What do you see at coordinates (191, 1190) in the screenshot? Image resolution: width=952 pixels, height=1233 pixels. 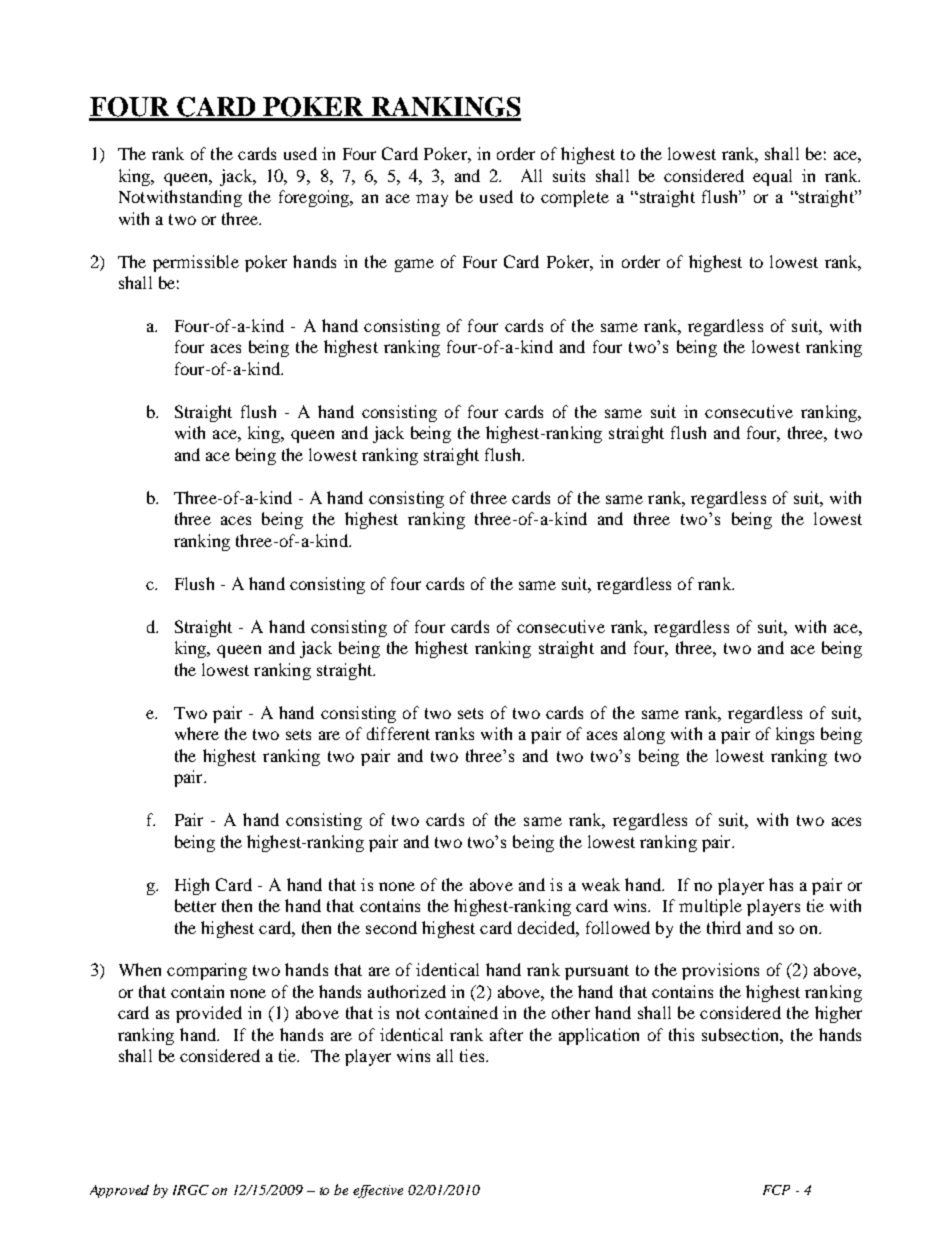 I see `IRGC` at bounding box center [191, 1190].
